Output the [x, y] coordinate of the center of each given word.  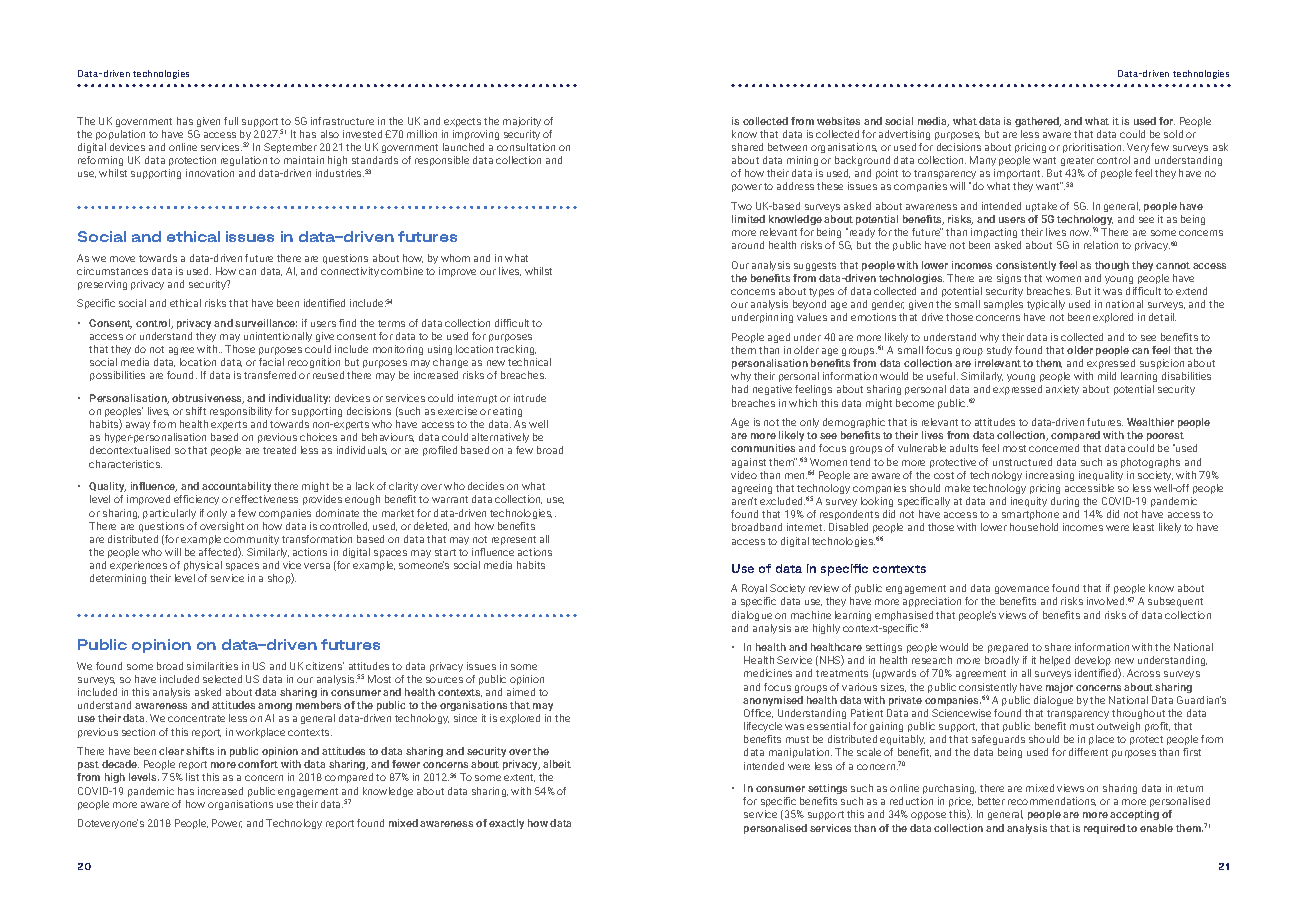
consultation [526, 147]
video [744, 475]
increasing [1050, 476]
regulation [244, 161]
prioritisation [1093, 148]
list [192, 777]
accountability [236, 487]
